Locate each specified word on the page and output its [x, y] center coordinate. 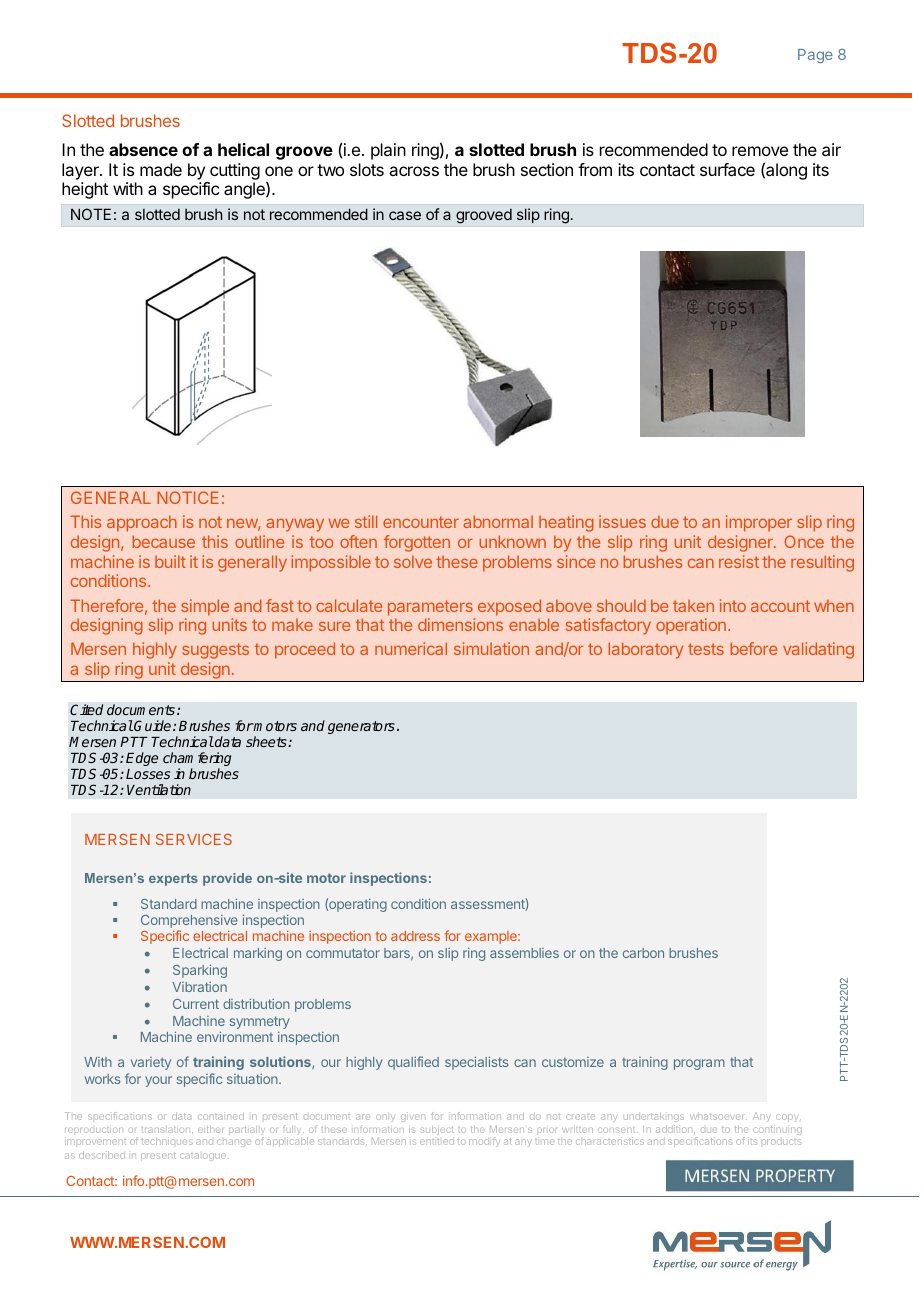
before [753, 648]
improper [759, 523]
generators [361, 727]
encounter [421, 522]
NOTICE [188, 497]
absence [143, 149]
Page [815, 56]
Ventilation [159, 789]
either [210, 1129]
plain [388, 151]
